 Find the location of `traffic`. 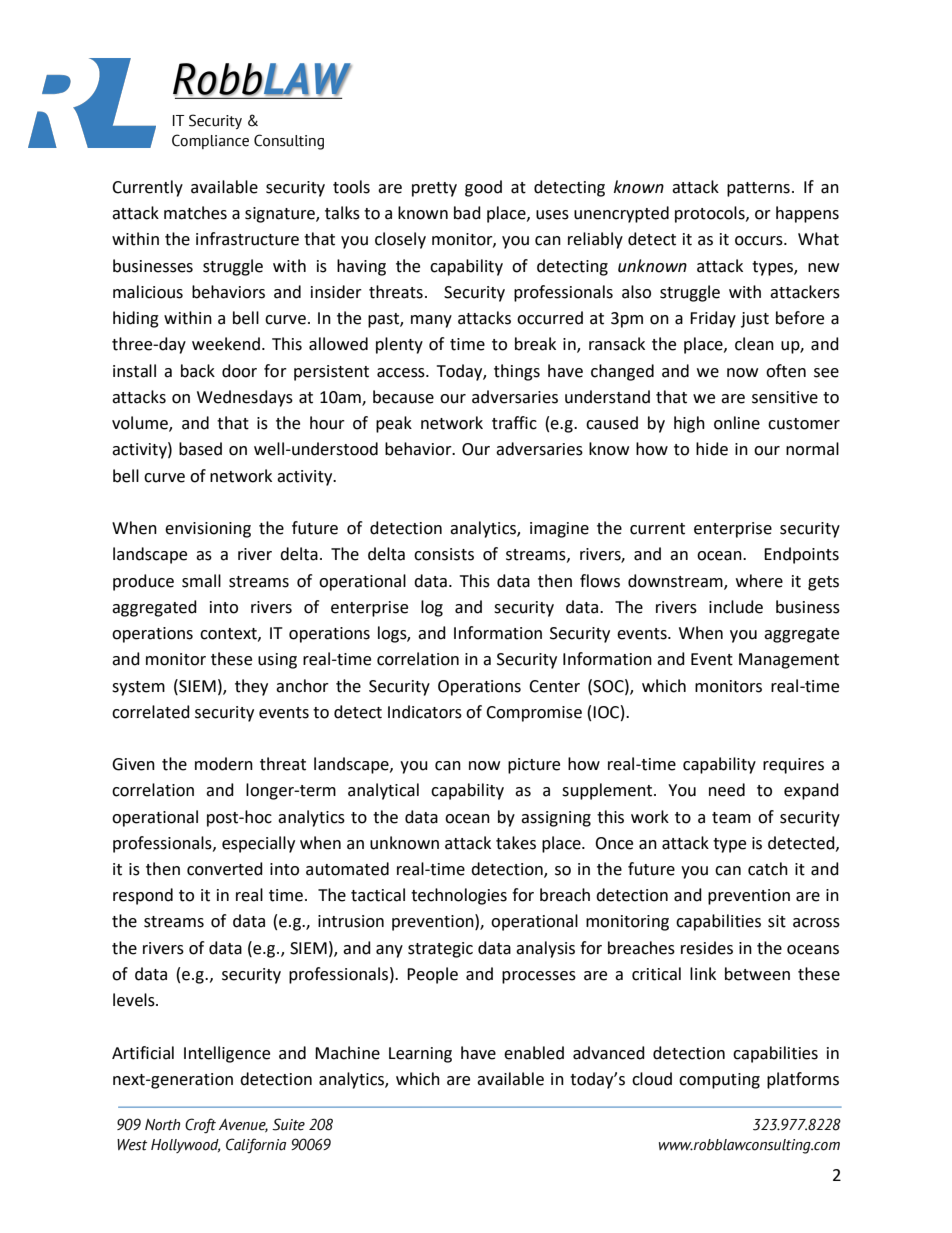

traffic is located at coordinates (514, 423).
